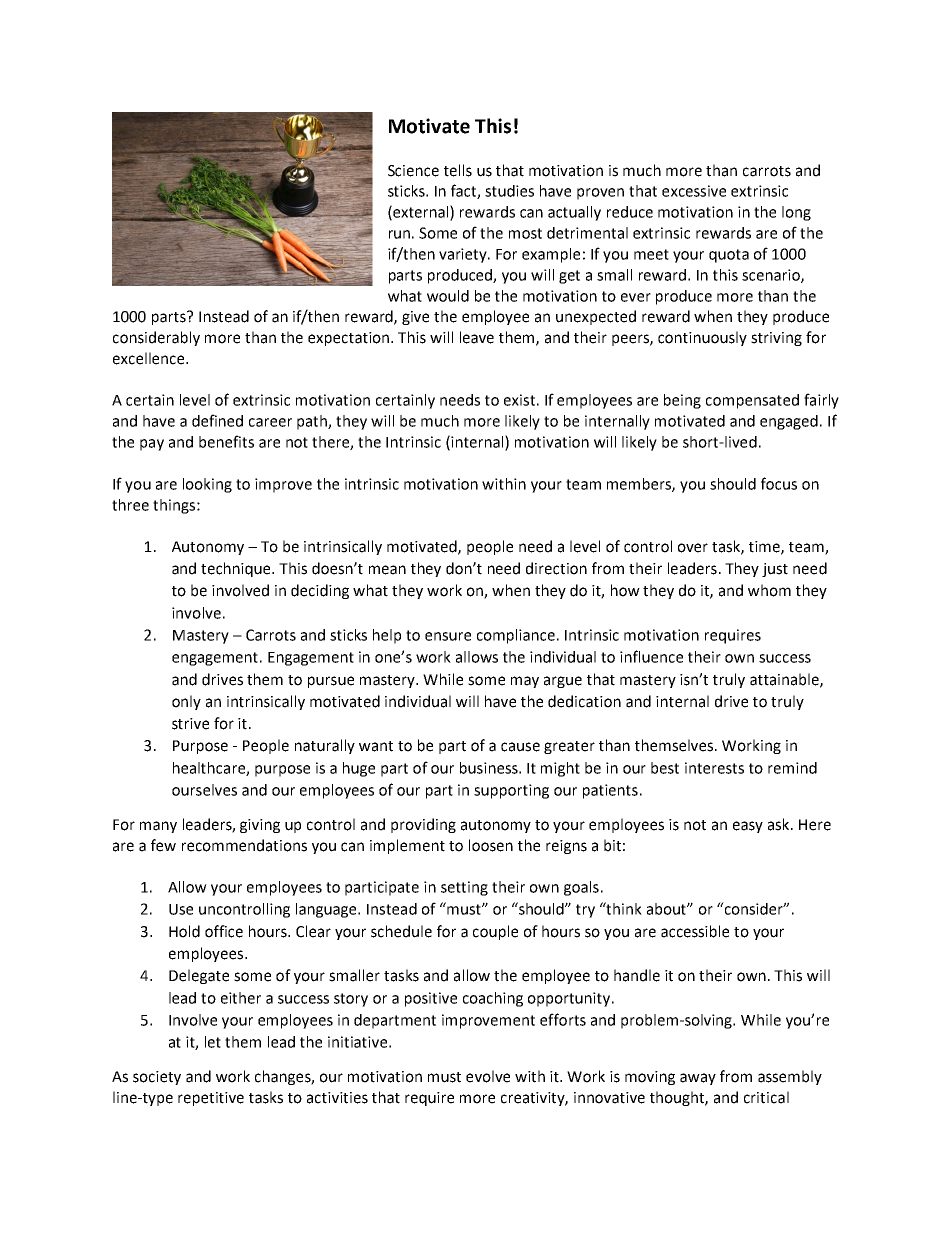  I want to click on direction, so click(556, 568).
